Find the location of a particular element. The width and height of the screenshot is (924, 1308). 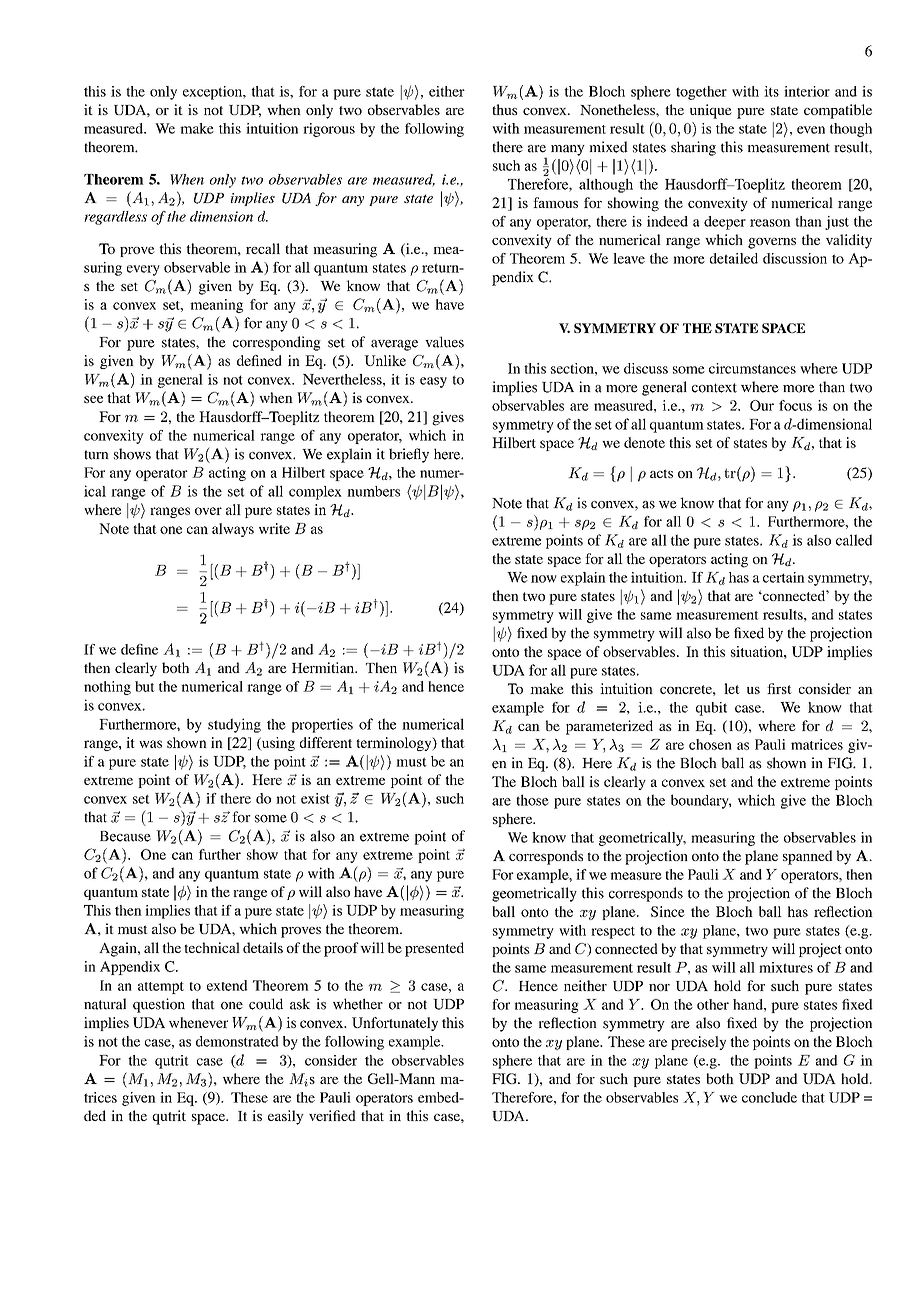

see is located at coordinates (93, 399).
